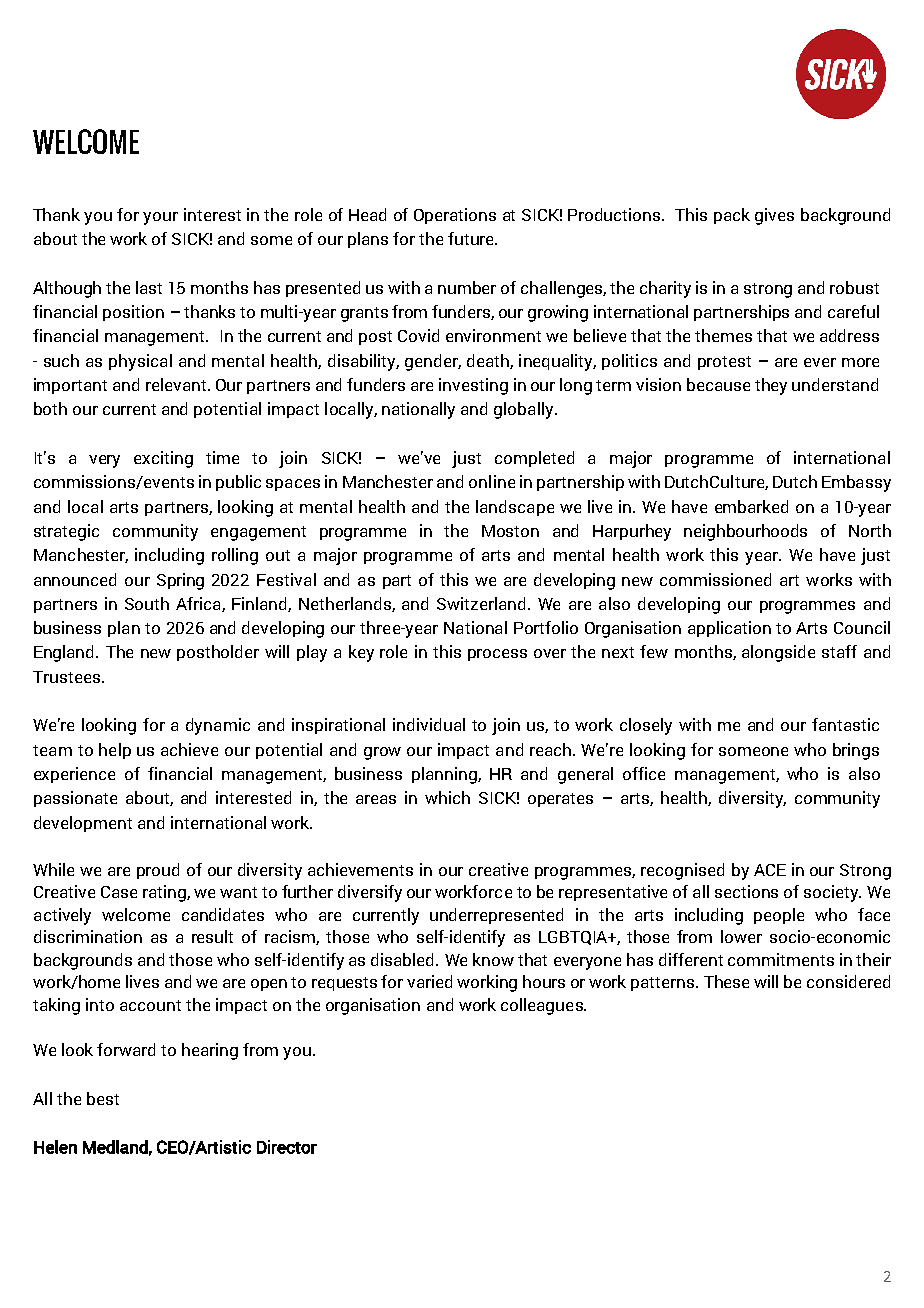 Image resolution: width=924 pixels, height=1308 pixels. Describe the element at coordinates (103, 1098) in the image. I see `best` at that location.
